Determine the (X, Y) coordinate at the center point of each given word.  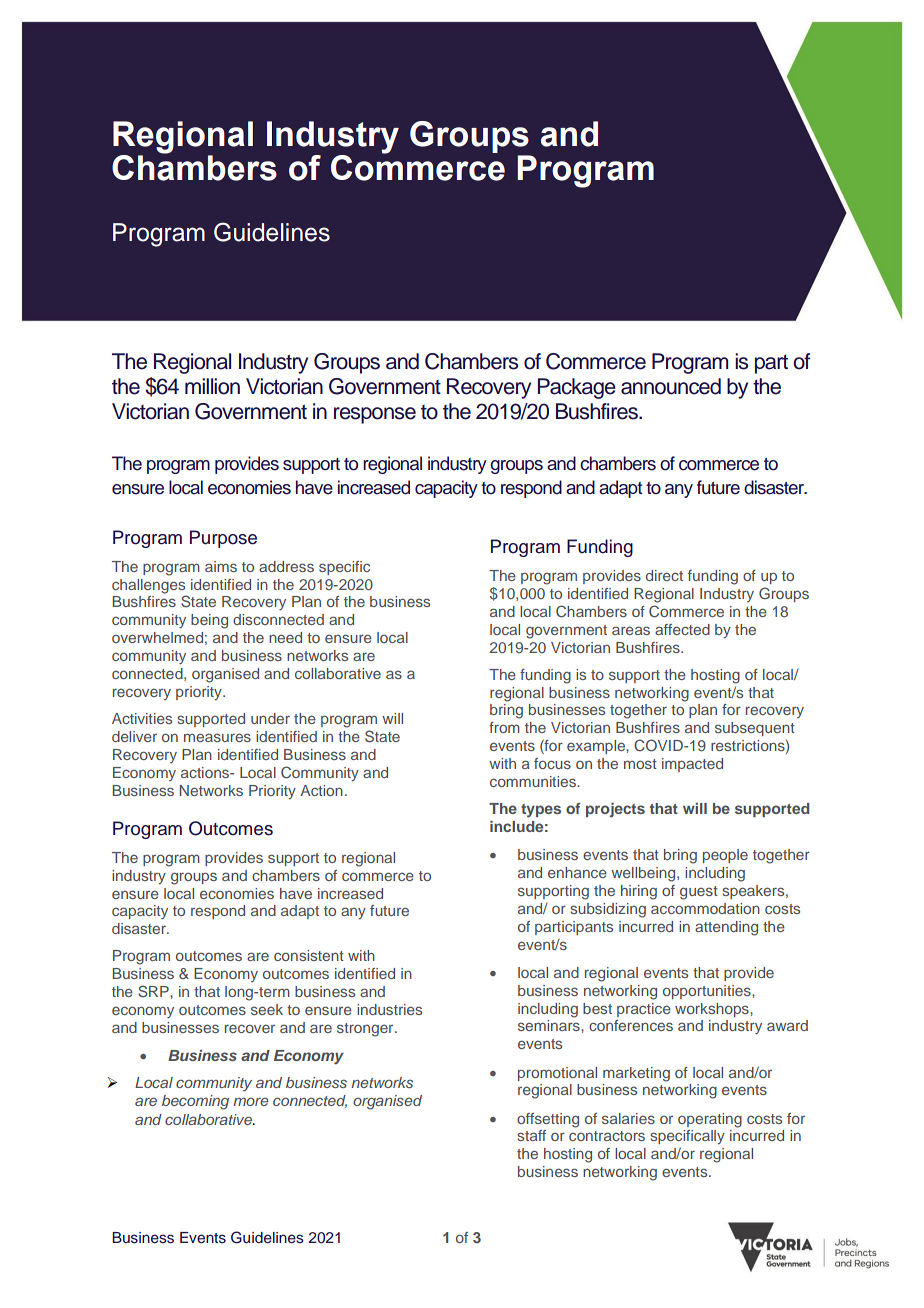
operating (710, 1120)
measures (217, 737)
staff (531, 1135)
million (212, 386)
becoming (195, 1102)
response (375, 415)
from (504, 727)
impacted (692, 765)
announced (671, 386)
